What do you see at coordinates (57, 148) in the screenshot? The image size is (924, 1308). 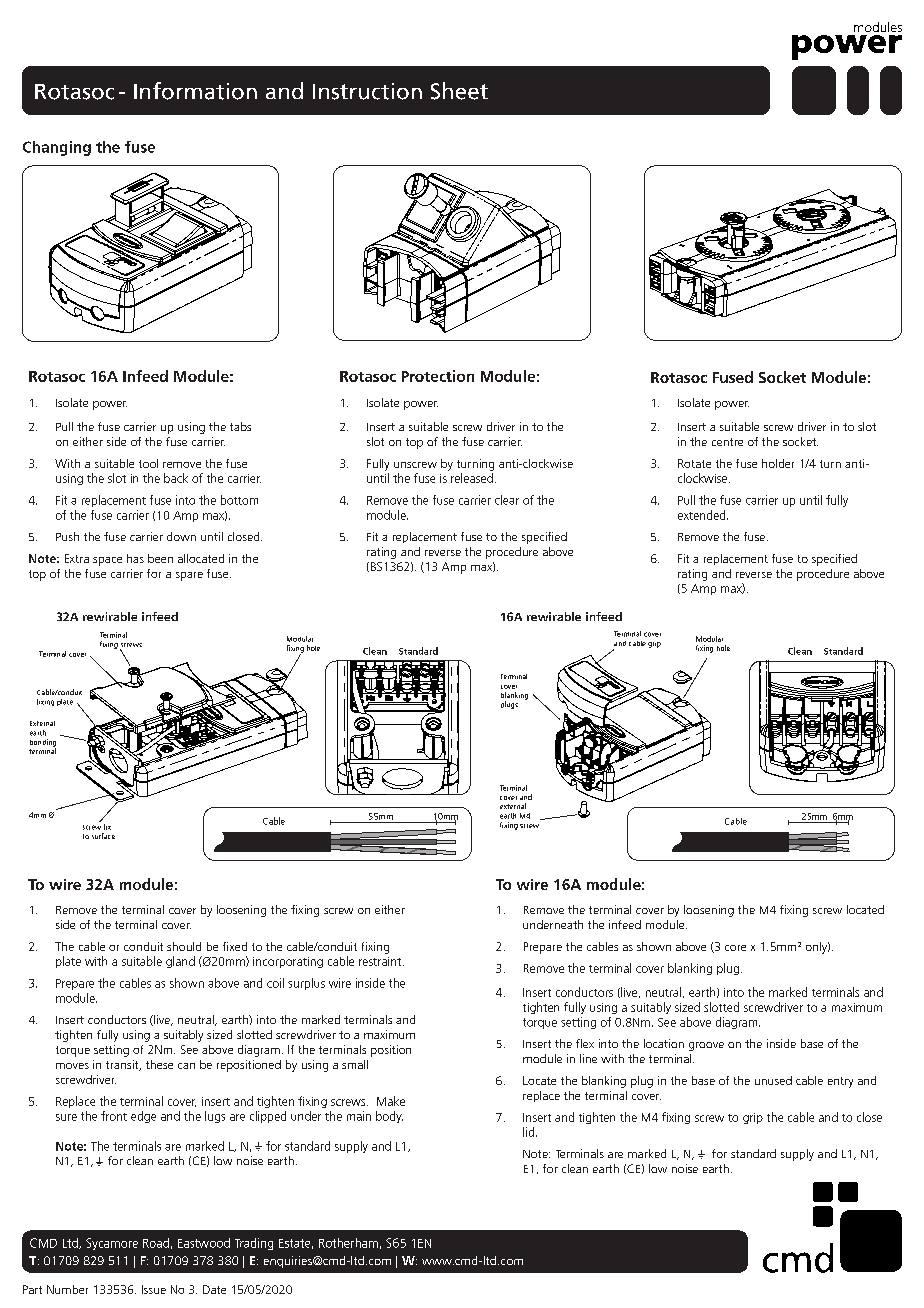 I see `Changing` at bounding box center [57, 148].
